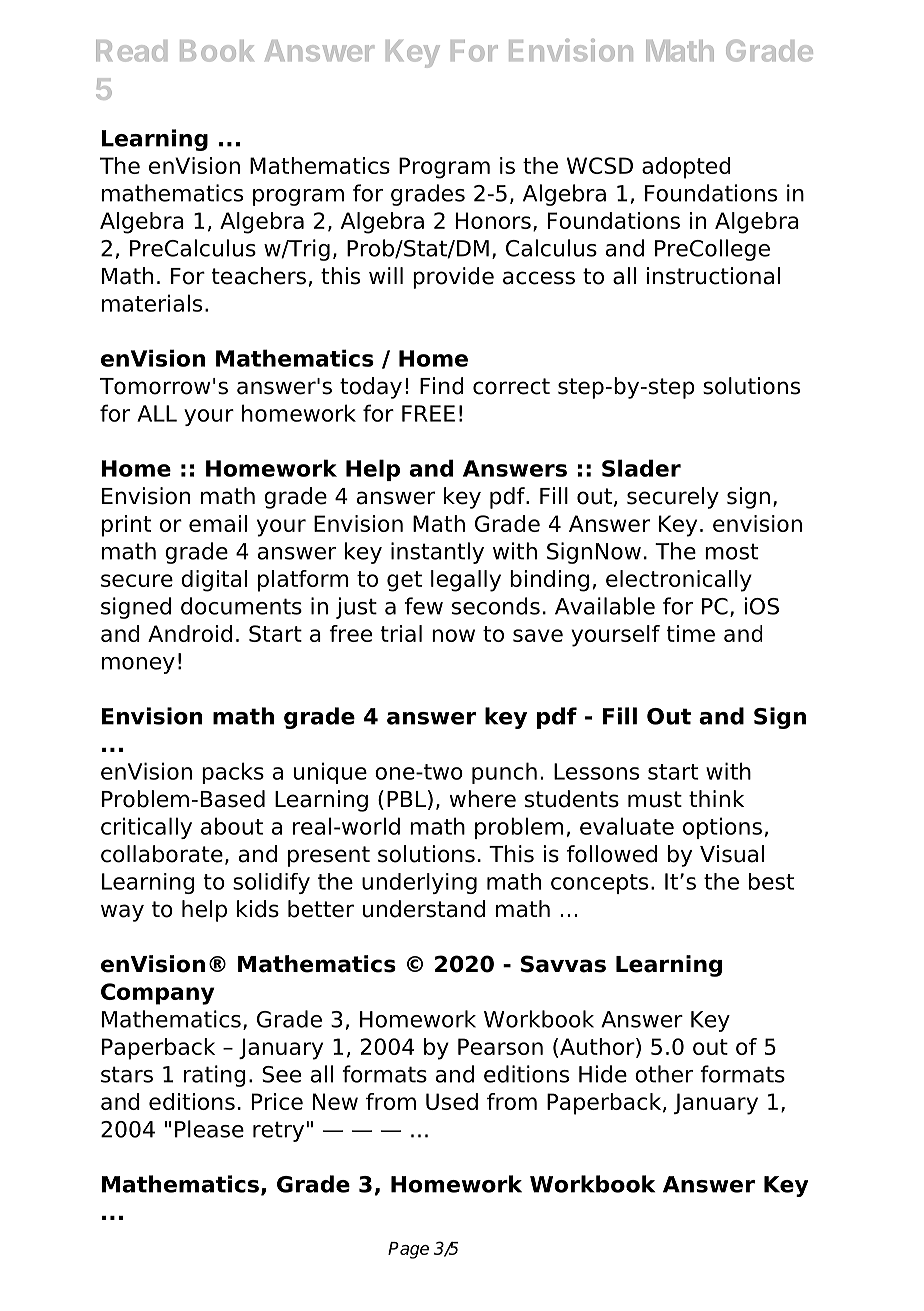  I want to click on Please, so click(209, 1129).
